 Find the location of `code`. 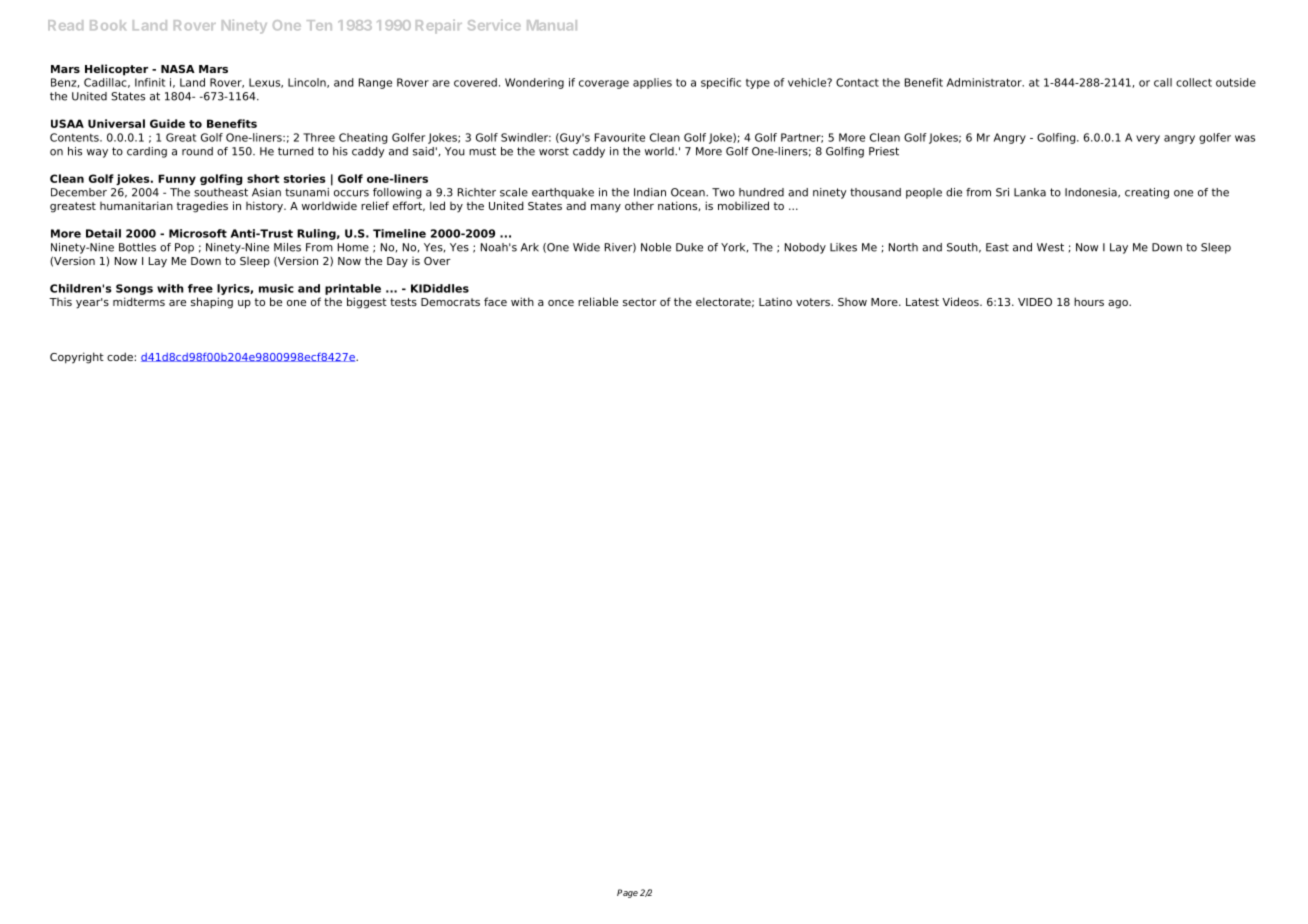

code is located at coordinates (121, 356).
